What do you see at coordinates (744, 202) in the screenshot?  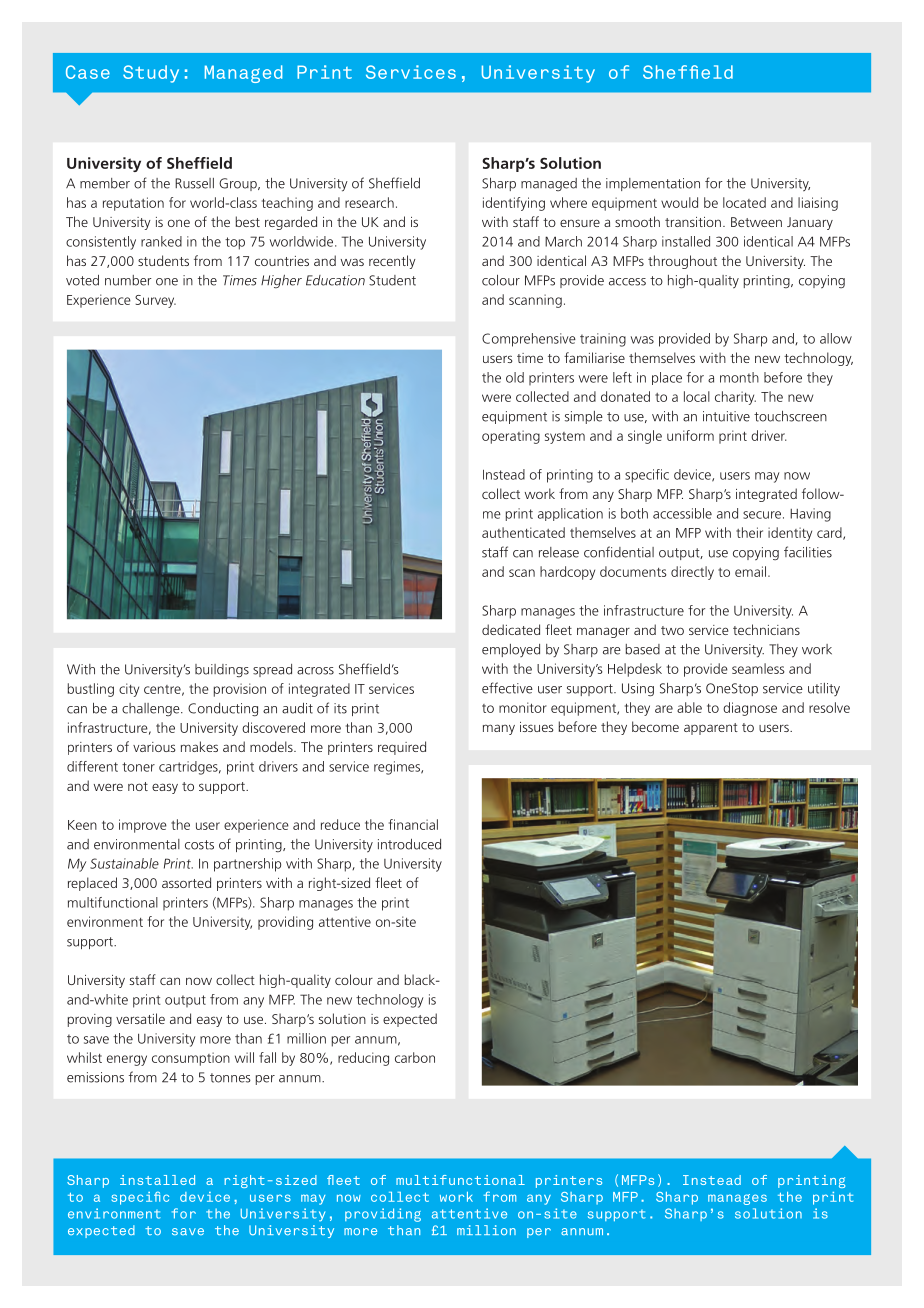 I see `located` at bounding box center [744, 202].
